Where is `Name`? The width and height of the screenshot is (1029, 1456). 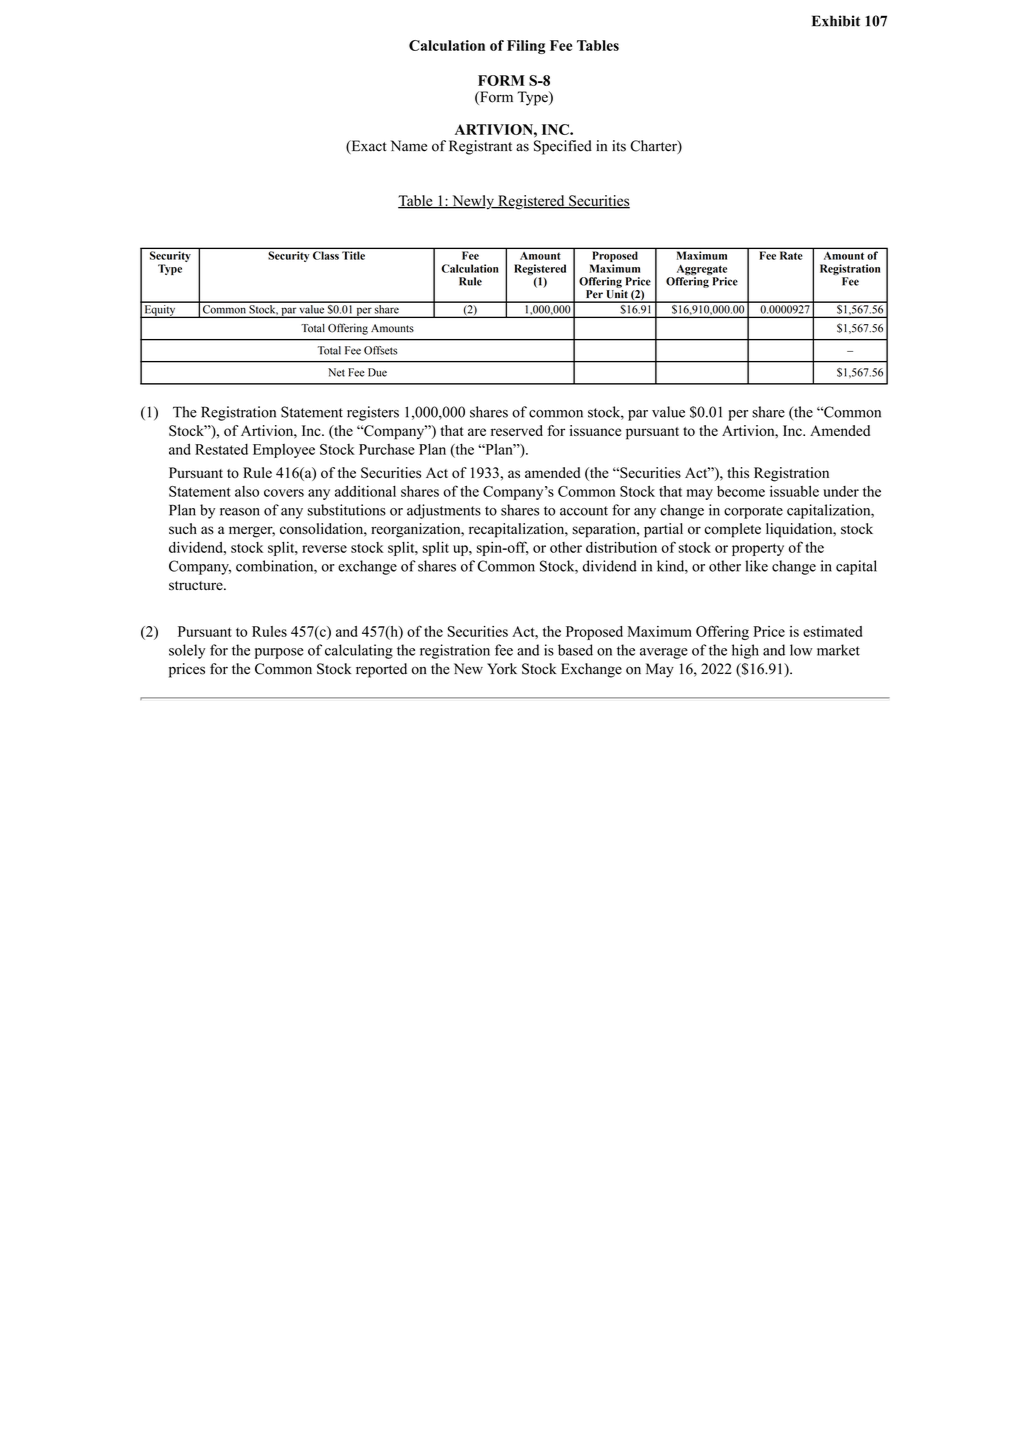
Name is located at coordinates (409, 146).
